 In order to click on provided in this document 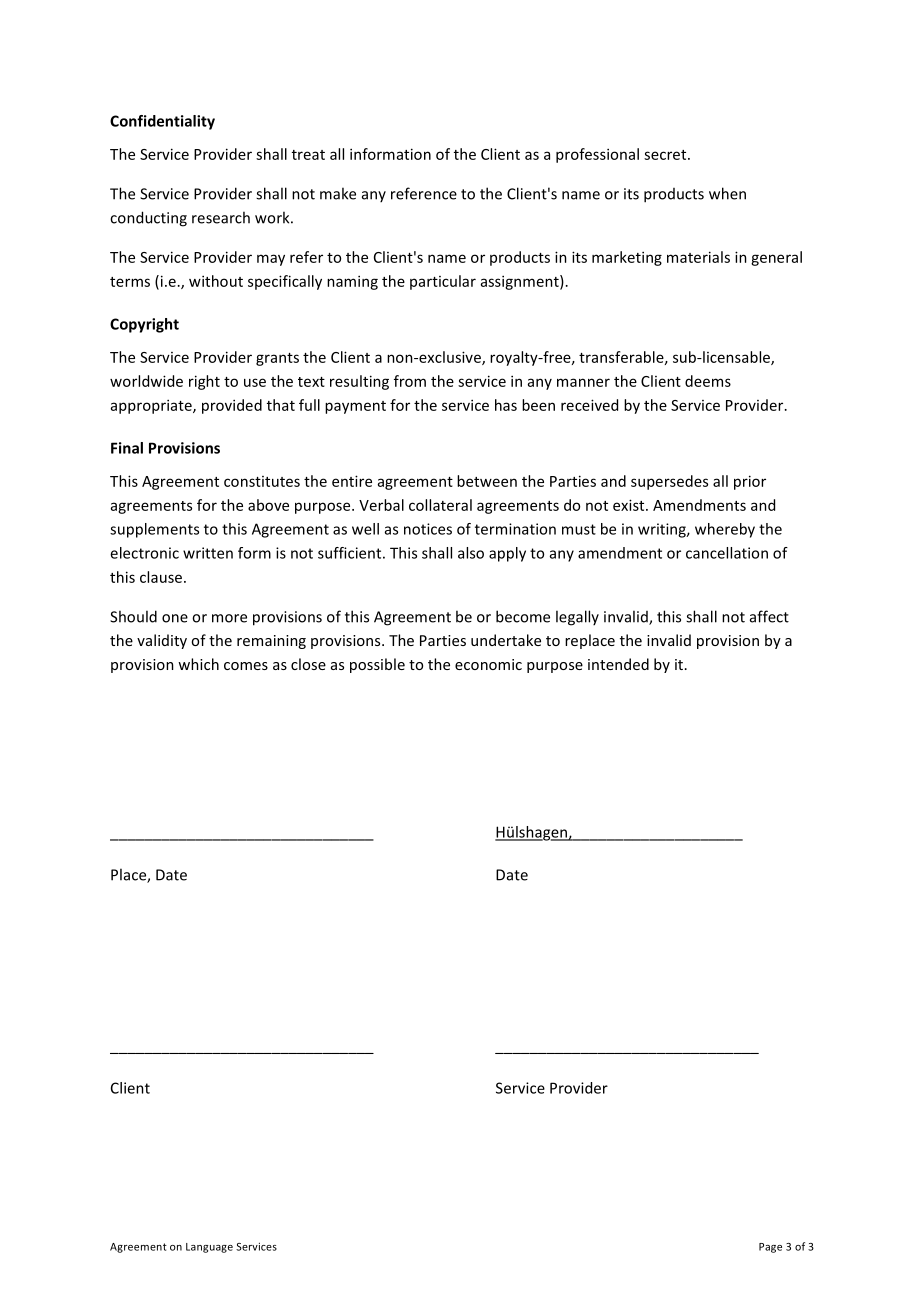, I will do `click(232, 406)`.
